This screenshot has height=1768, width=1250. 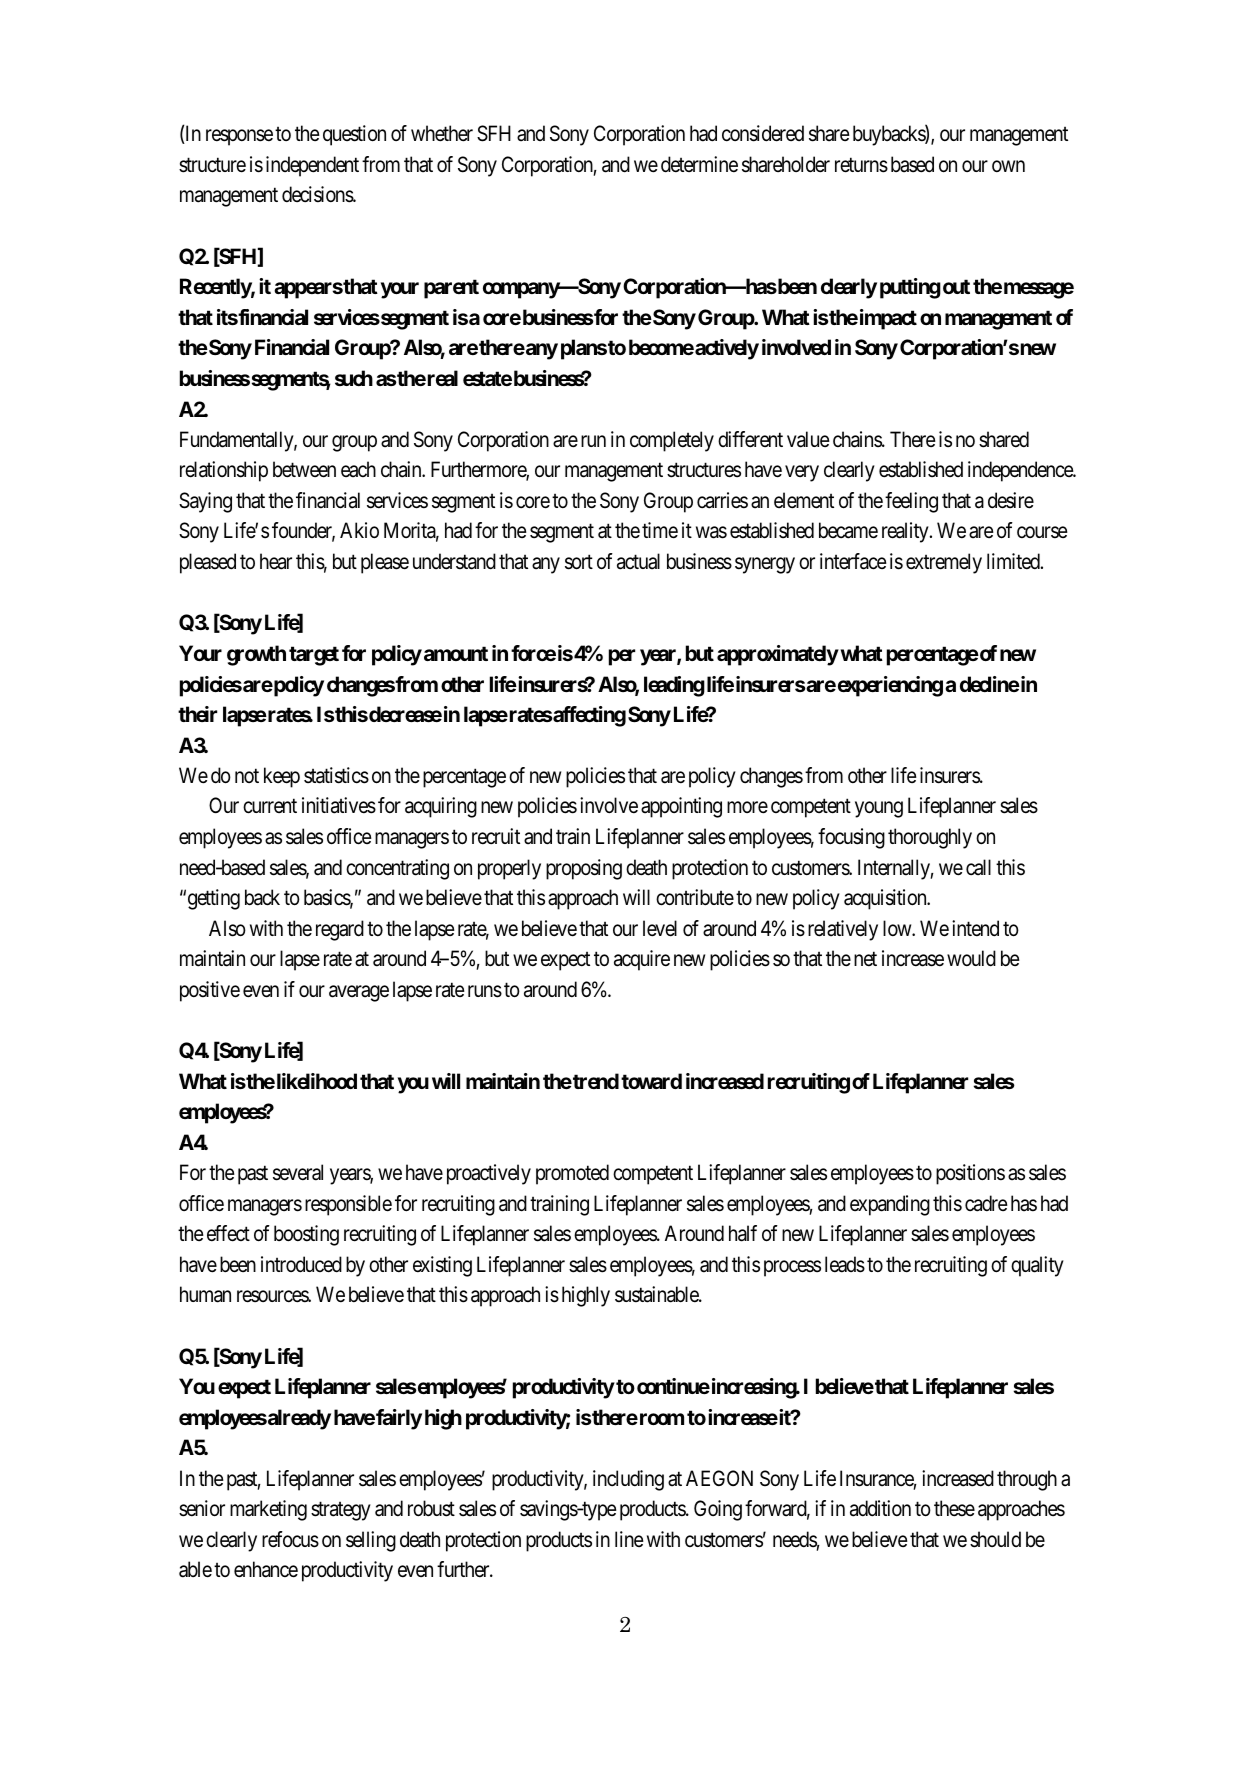 I want to click on determine, so click(x=699, y=164).
